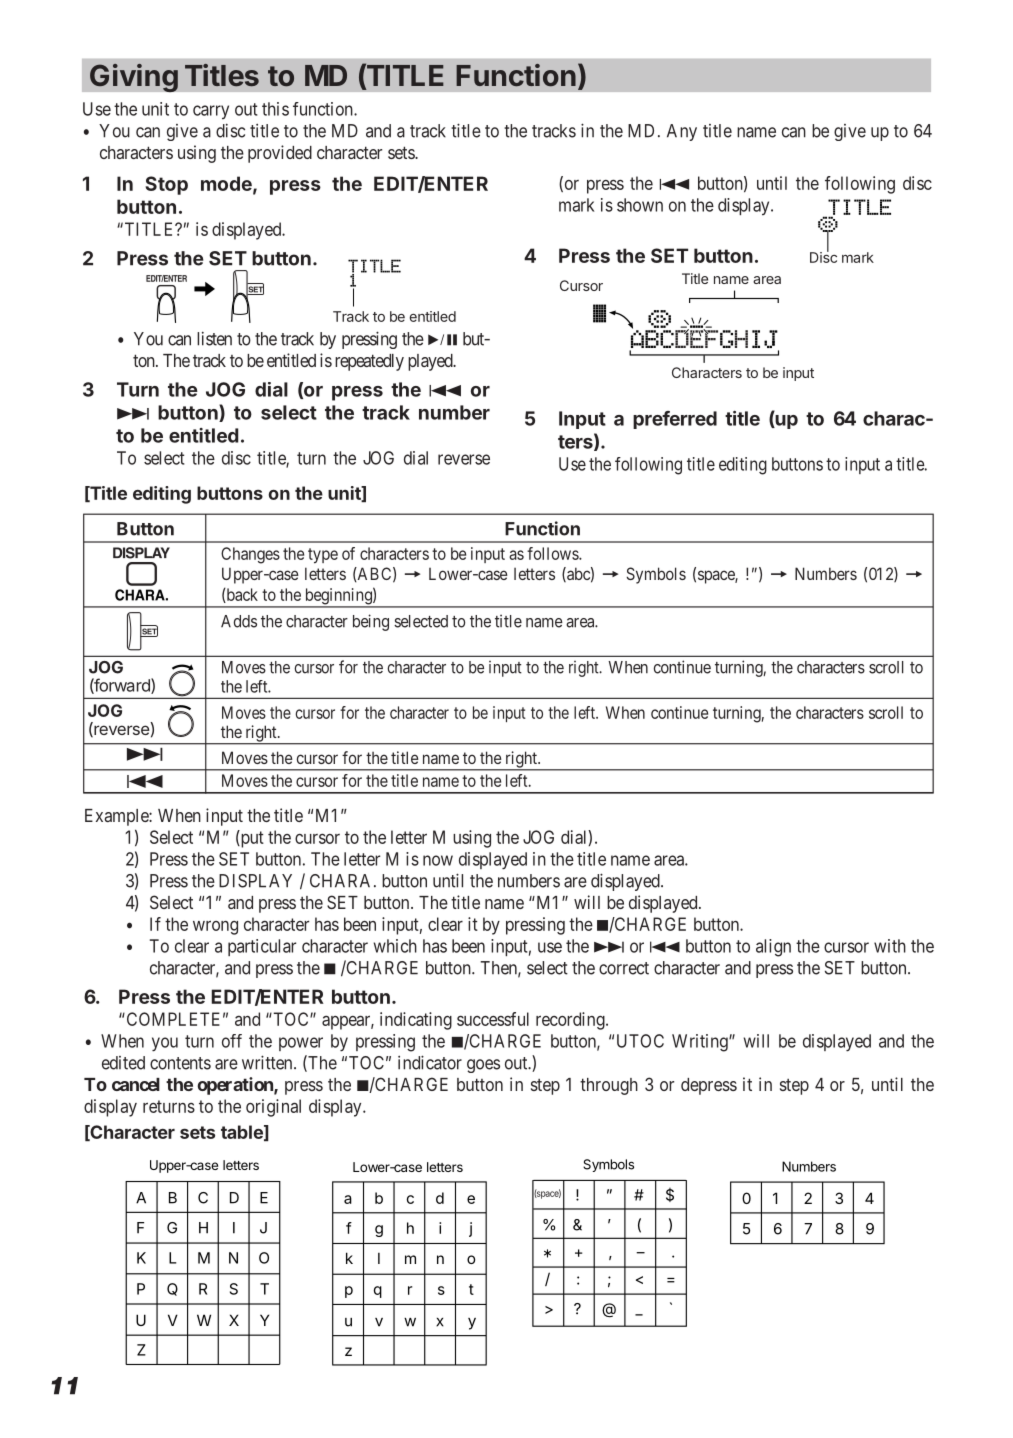 Image resolution: width=1013 pixels, height=1438 pixels. Describe the element at coordinates (640, 205) in the screenshot. I see `shown` at that location.
